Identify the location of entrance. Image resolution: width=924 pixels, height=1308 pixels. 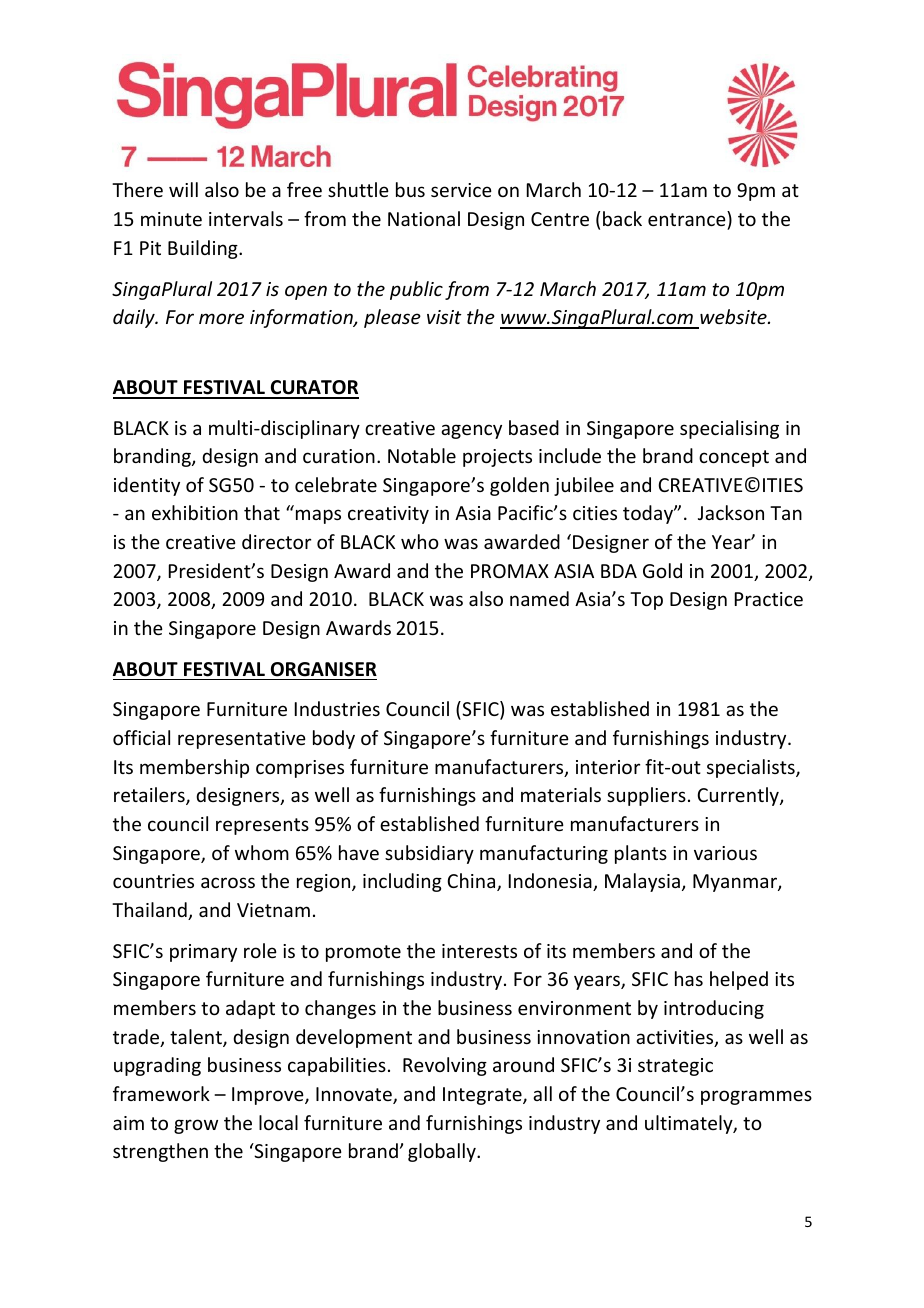
(687, 219).
